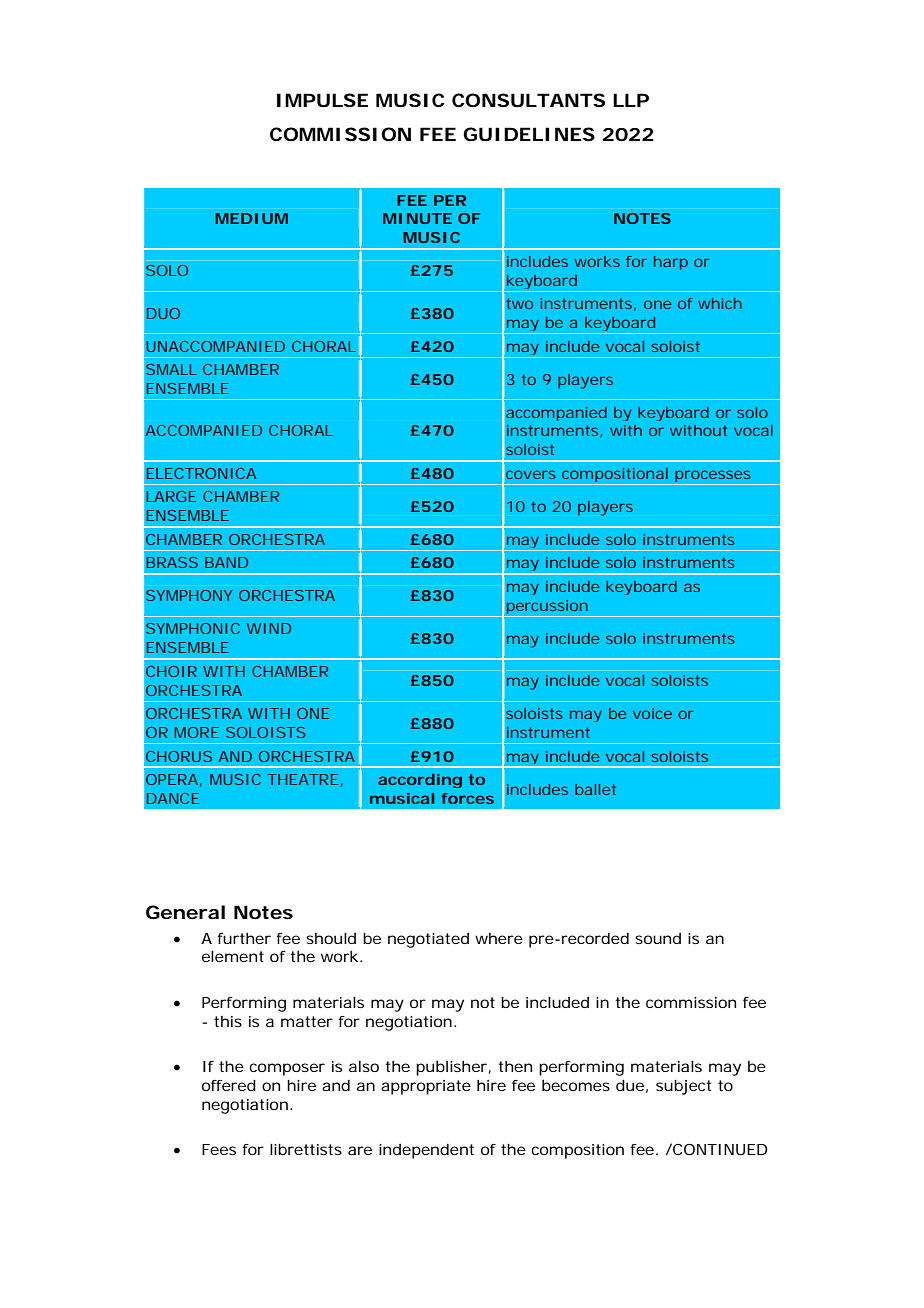 The height and width of the screenshot is (1308, 924). I want to click on due, so click(630, 1085).
